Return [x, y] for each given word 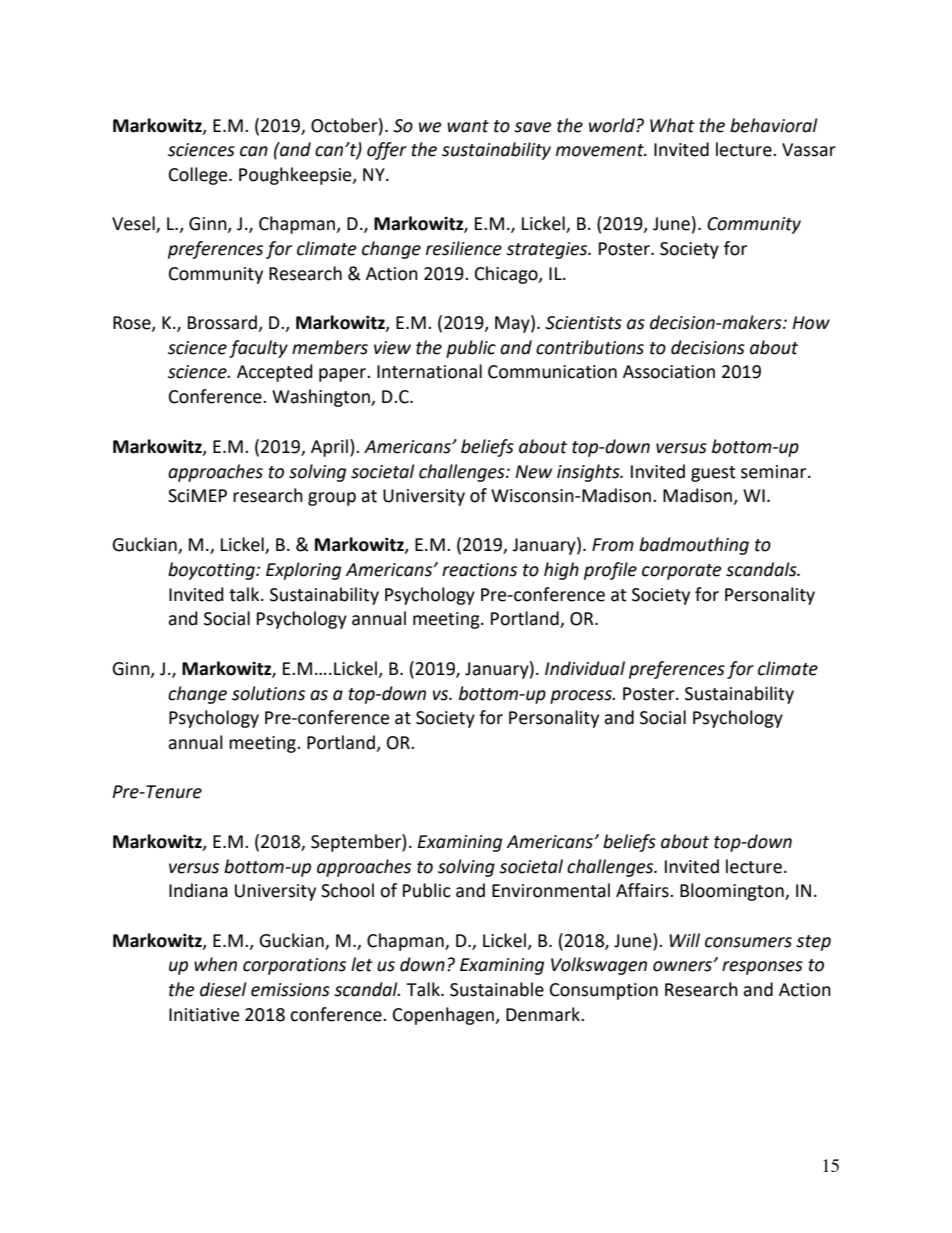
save [533, 127]
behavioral [773, 125]
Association [669, 372]
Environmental [551, 890]
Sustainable [497, 989]
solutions [268, 693]
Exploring [303, 571]
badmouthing [694, 546]
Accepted [275, 373]
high [561, 571]
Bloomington [733, 892]
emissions [290, 990]
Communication [552, 372]
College [199, 176]
